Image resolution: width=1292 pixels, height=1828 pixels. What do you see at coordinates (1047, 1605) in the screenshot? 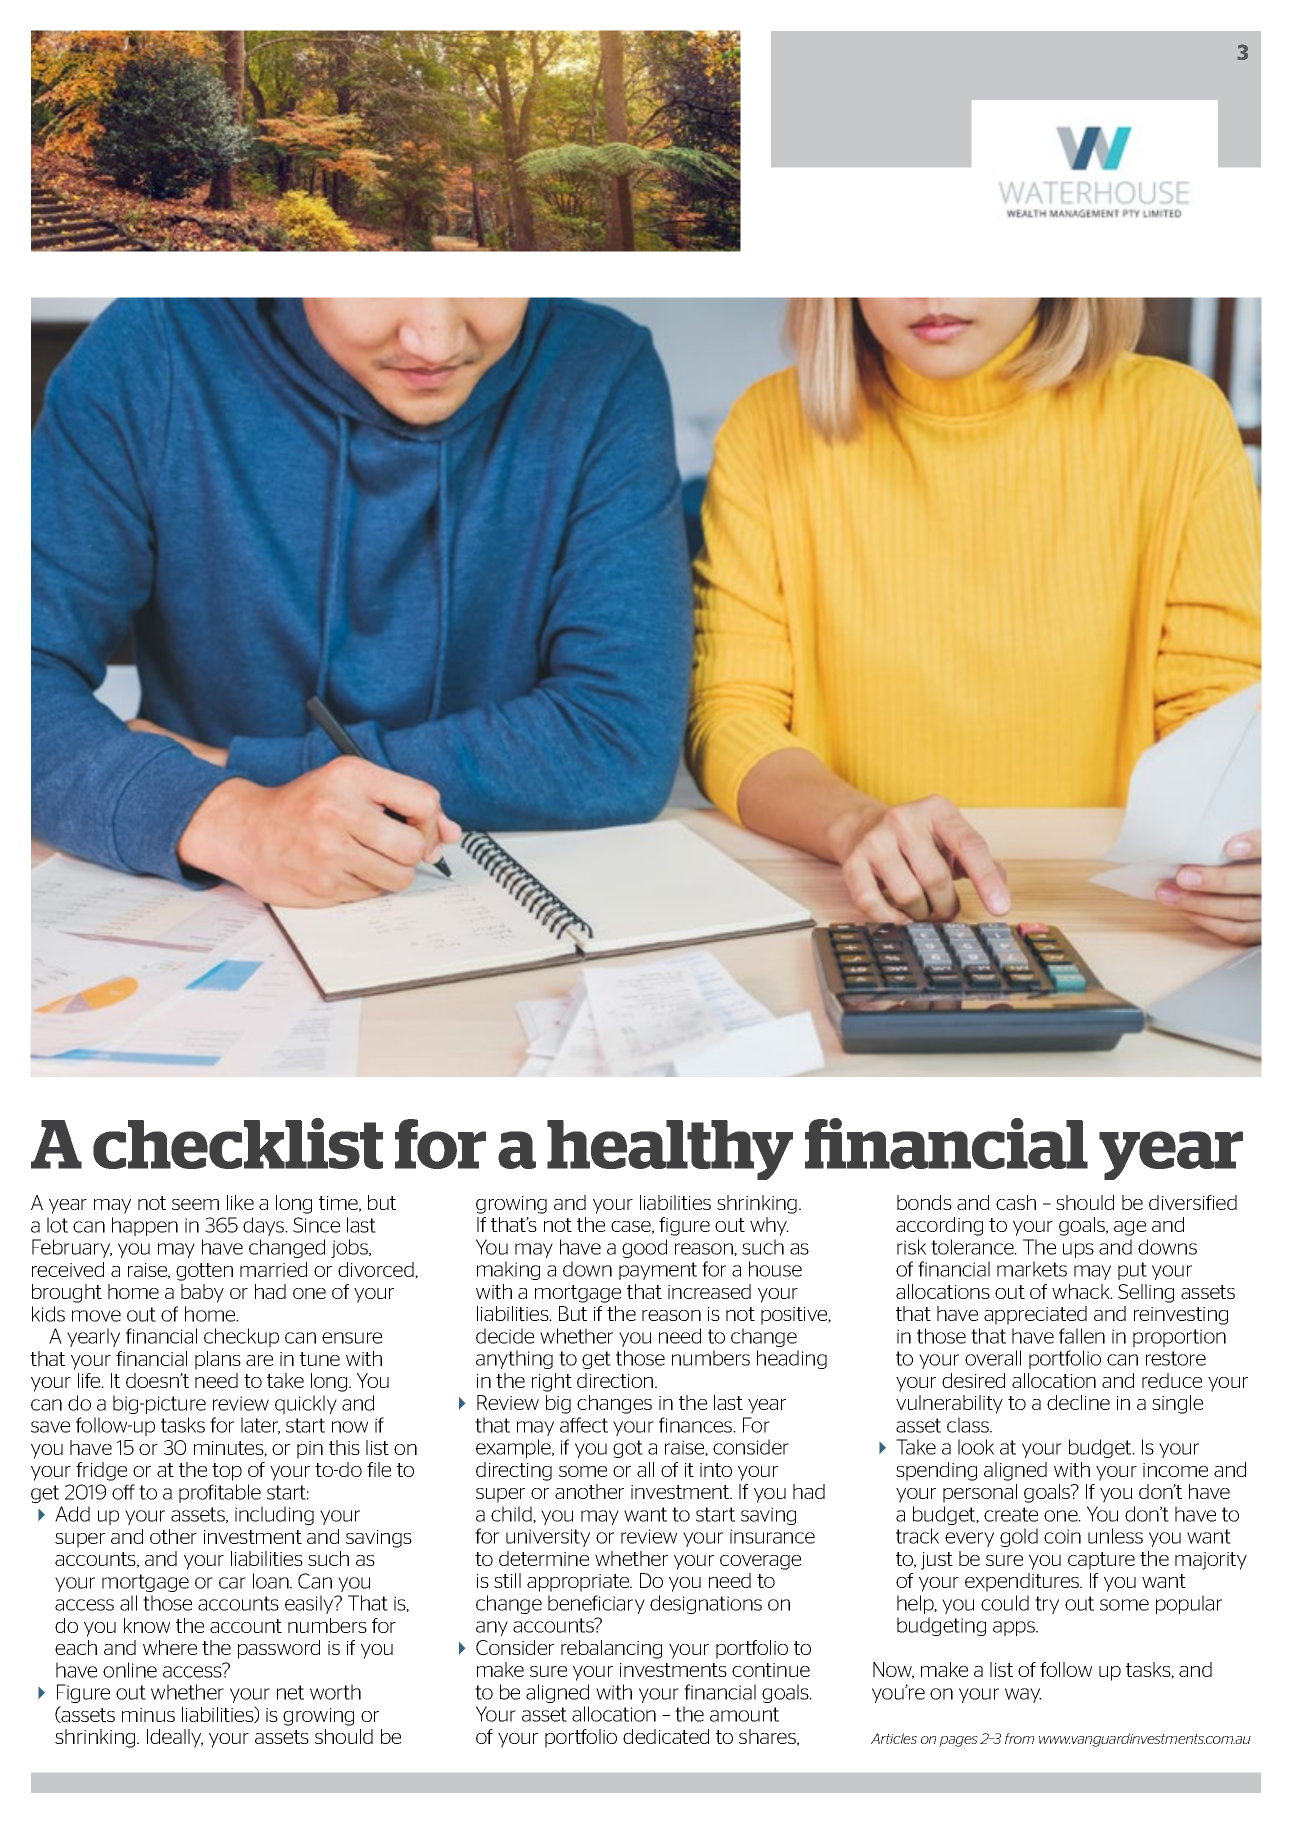
I see `try` at bounding box center [1047, 1605].
